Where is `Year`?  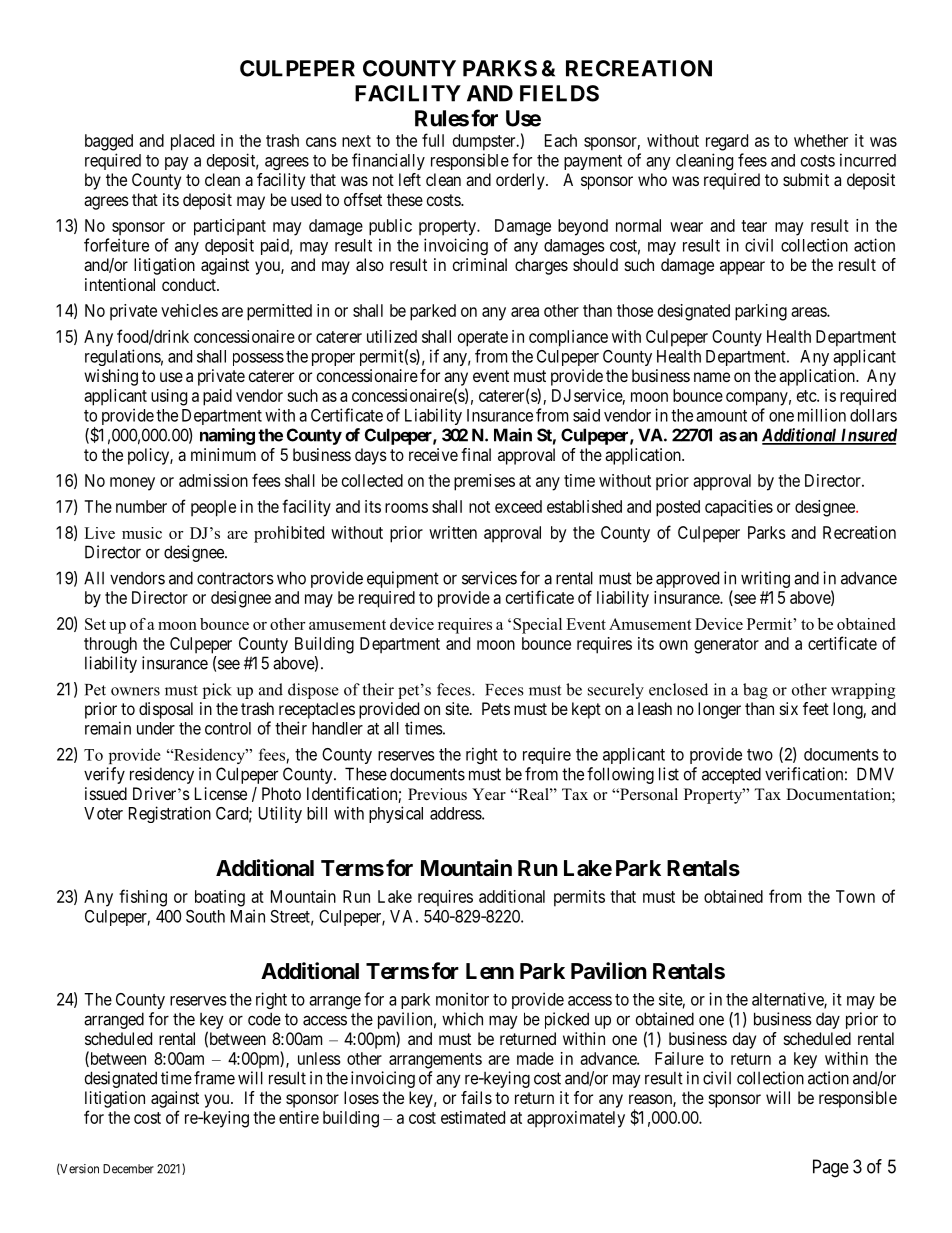 Year is located at coordinates (489, 794).
